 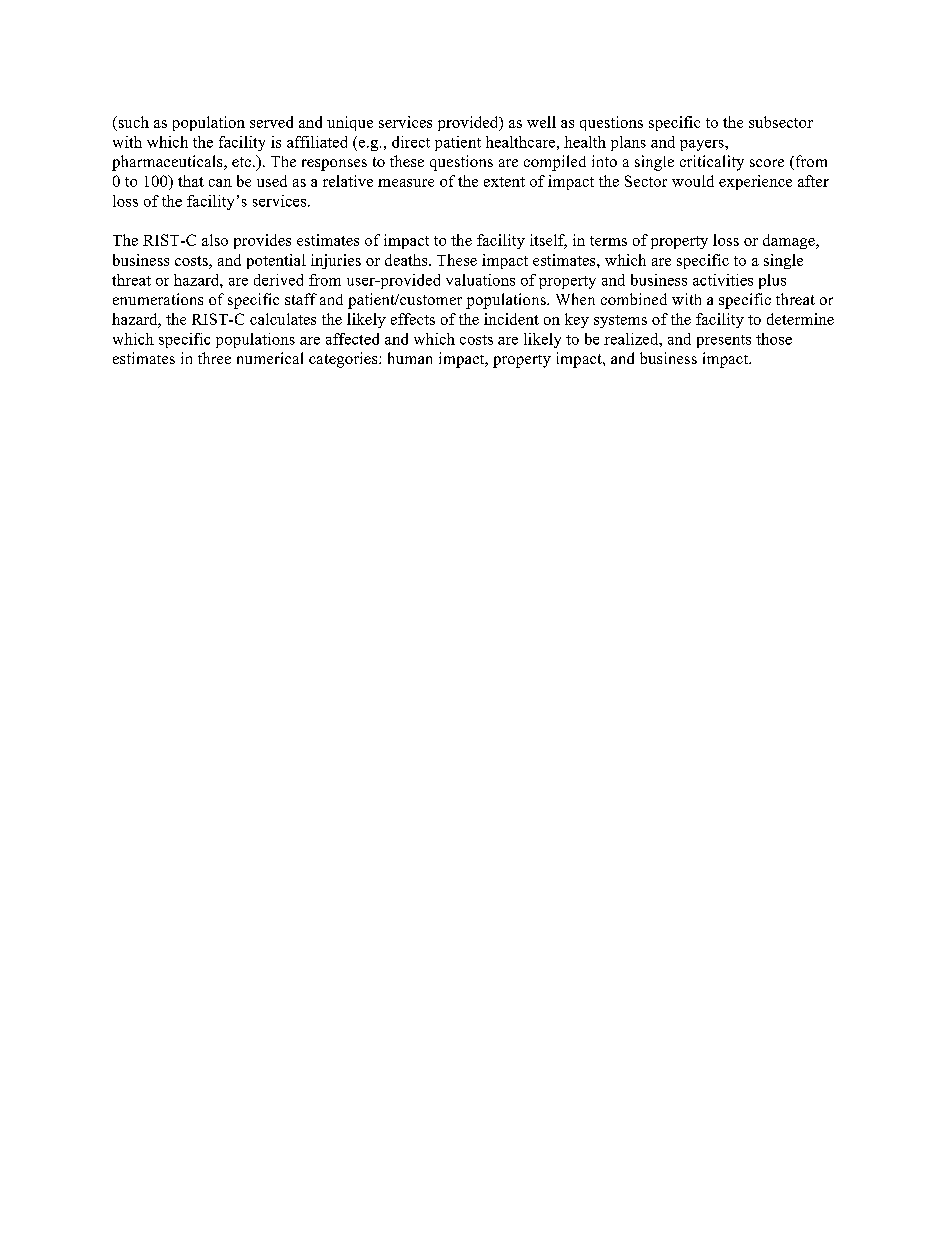 I want to click on derived, so click(x=278, y=280).
